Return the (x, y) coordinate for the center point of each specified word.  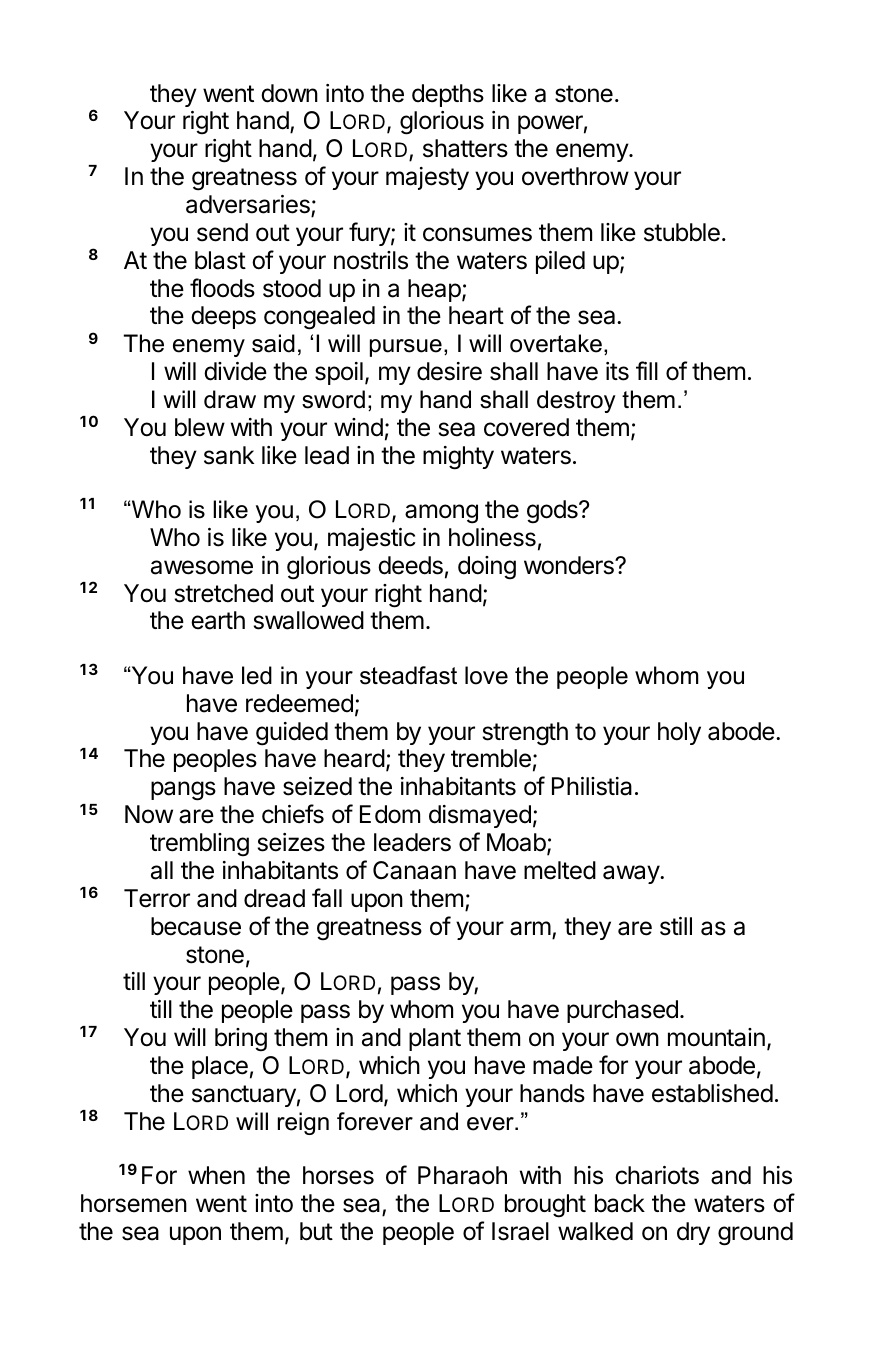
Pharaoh (462, 1175)
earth (218, 620)
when (216, 1175)
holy (679, 733)
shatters (465, 148)
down (289, 93)
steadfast (408, 675)
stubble (682, 232)
